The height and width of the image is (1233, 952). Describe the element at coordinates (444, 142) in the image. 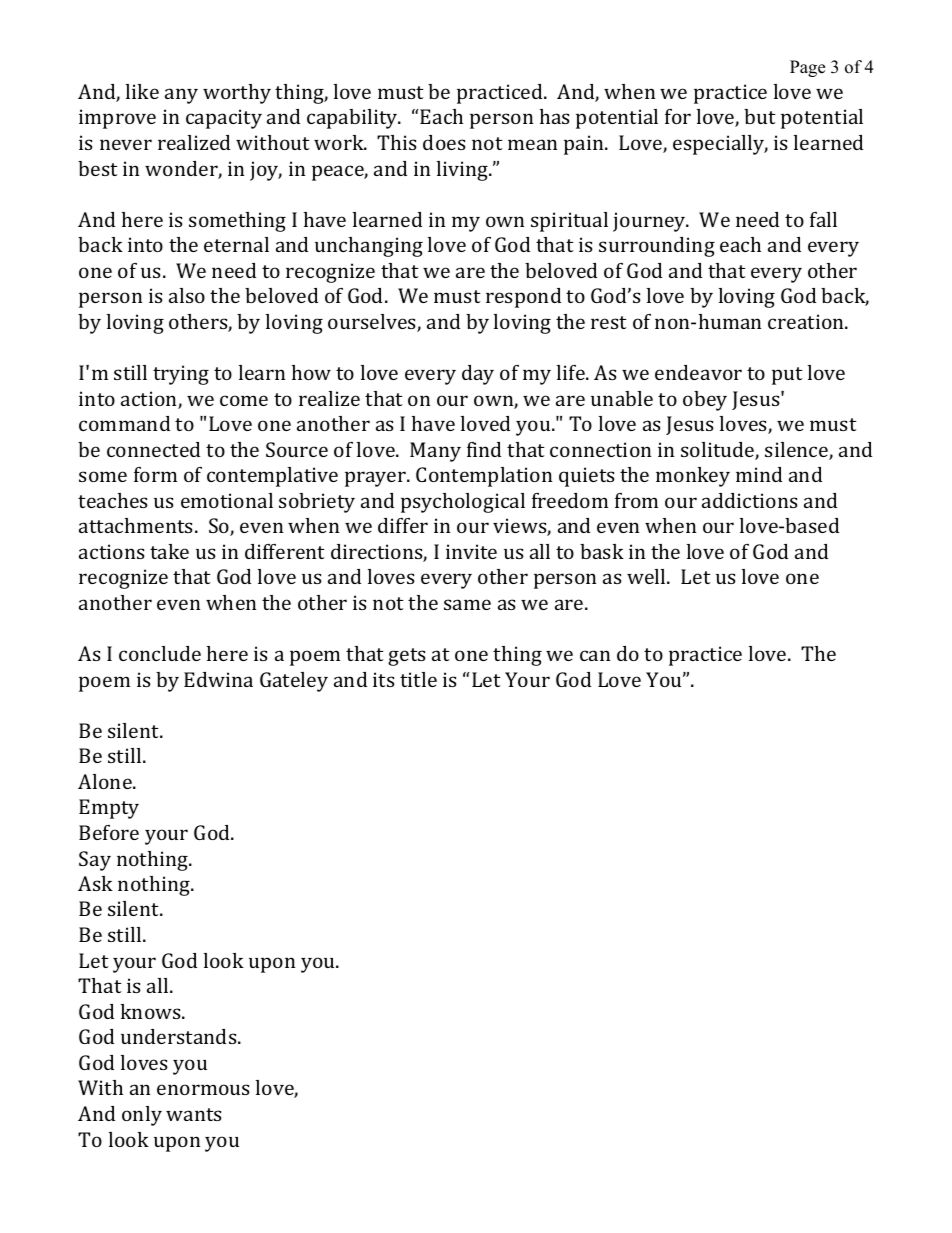

I see `does` at that location.
